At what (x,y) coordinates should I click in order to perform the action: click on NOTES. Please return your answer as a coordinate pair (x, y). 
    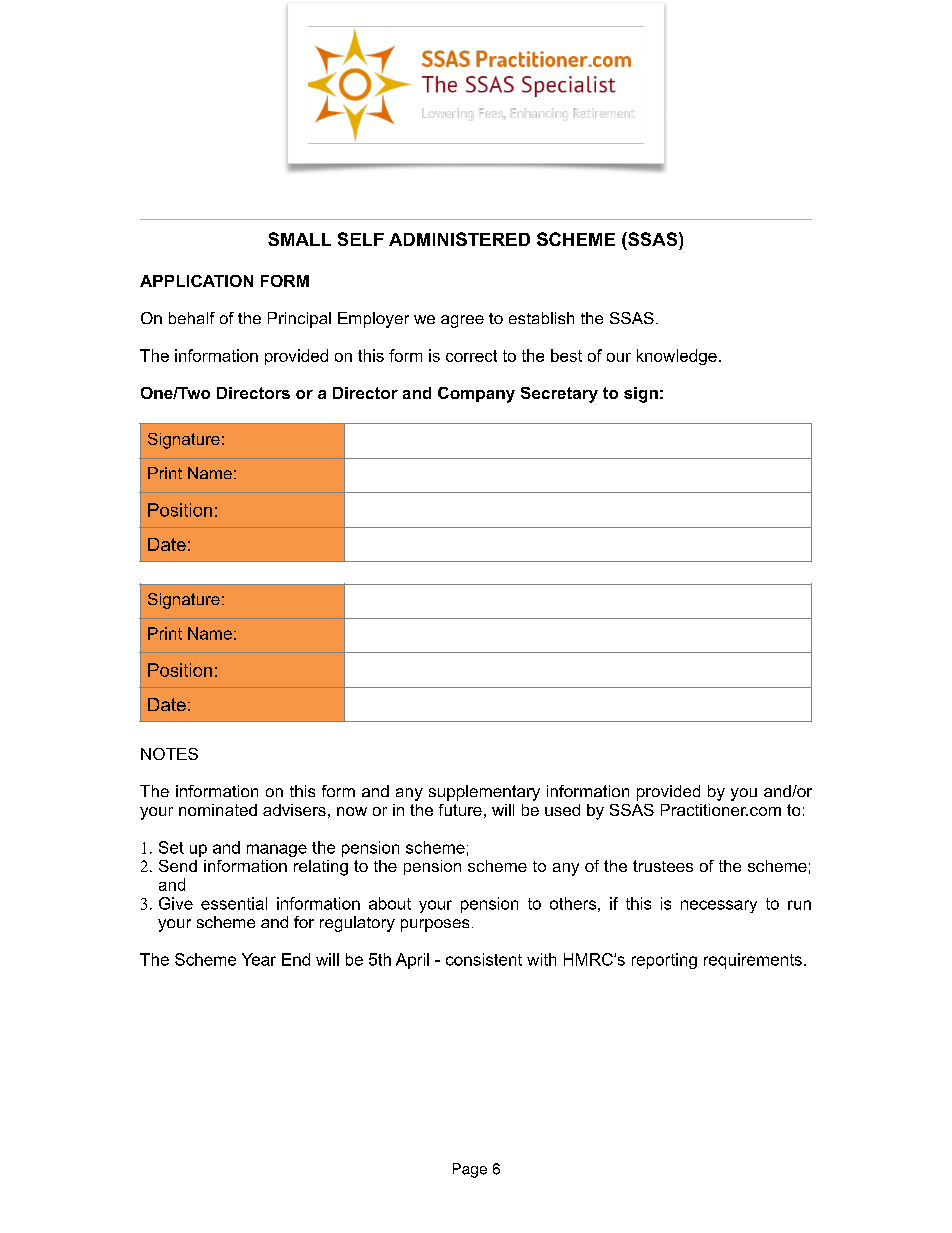
    Looking at the image, I should click on (169, 754).
